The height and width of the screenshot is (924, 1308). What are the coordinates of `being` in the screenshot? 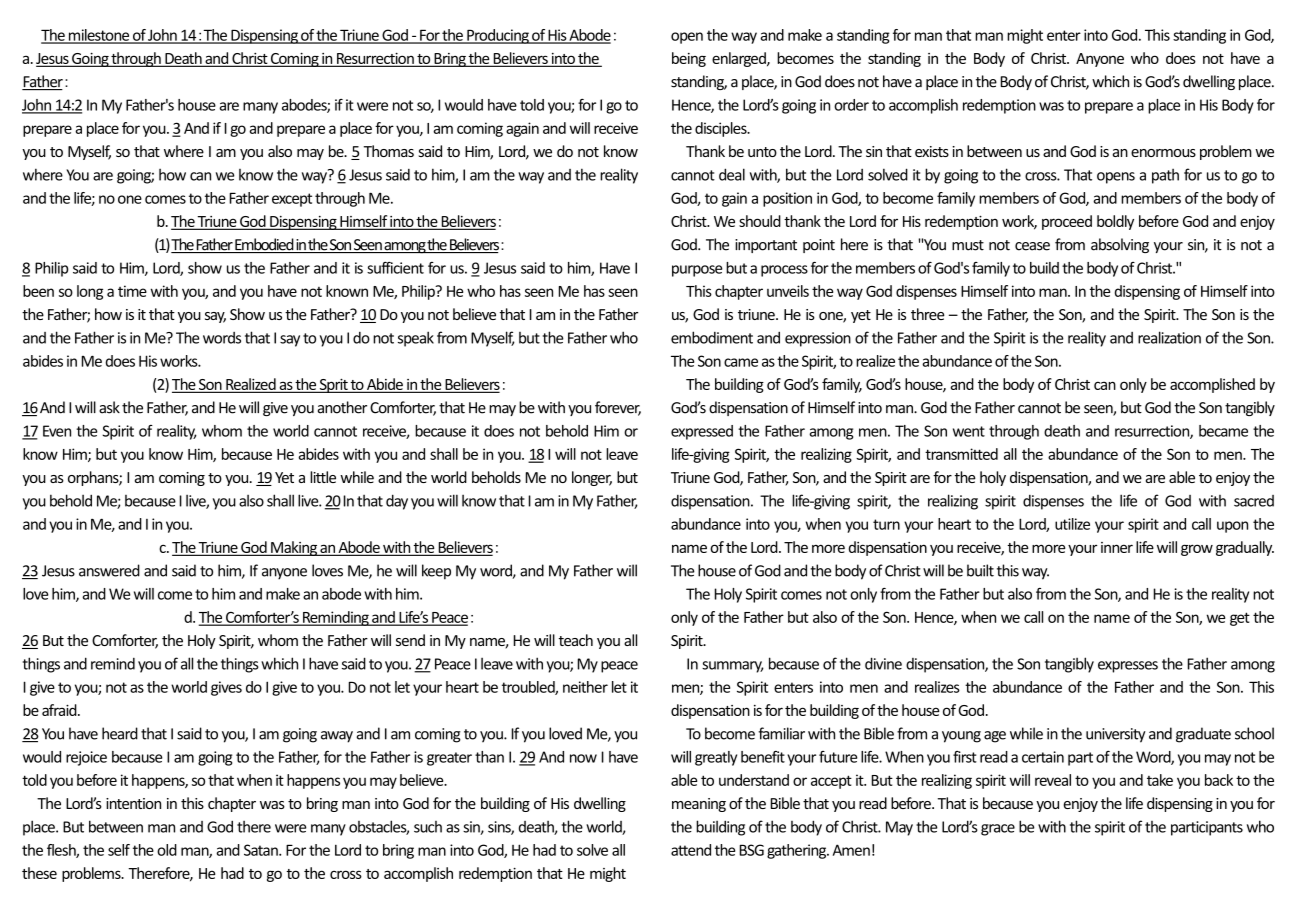 It's located at (689, 59).
